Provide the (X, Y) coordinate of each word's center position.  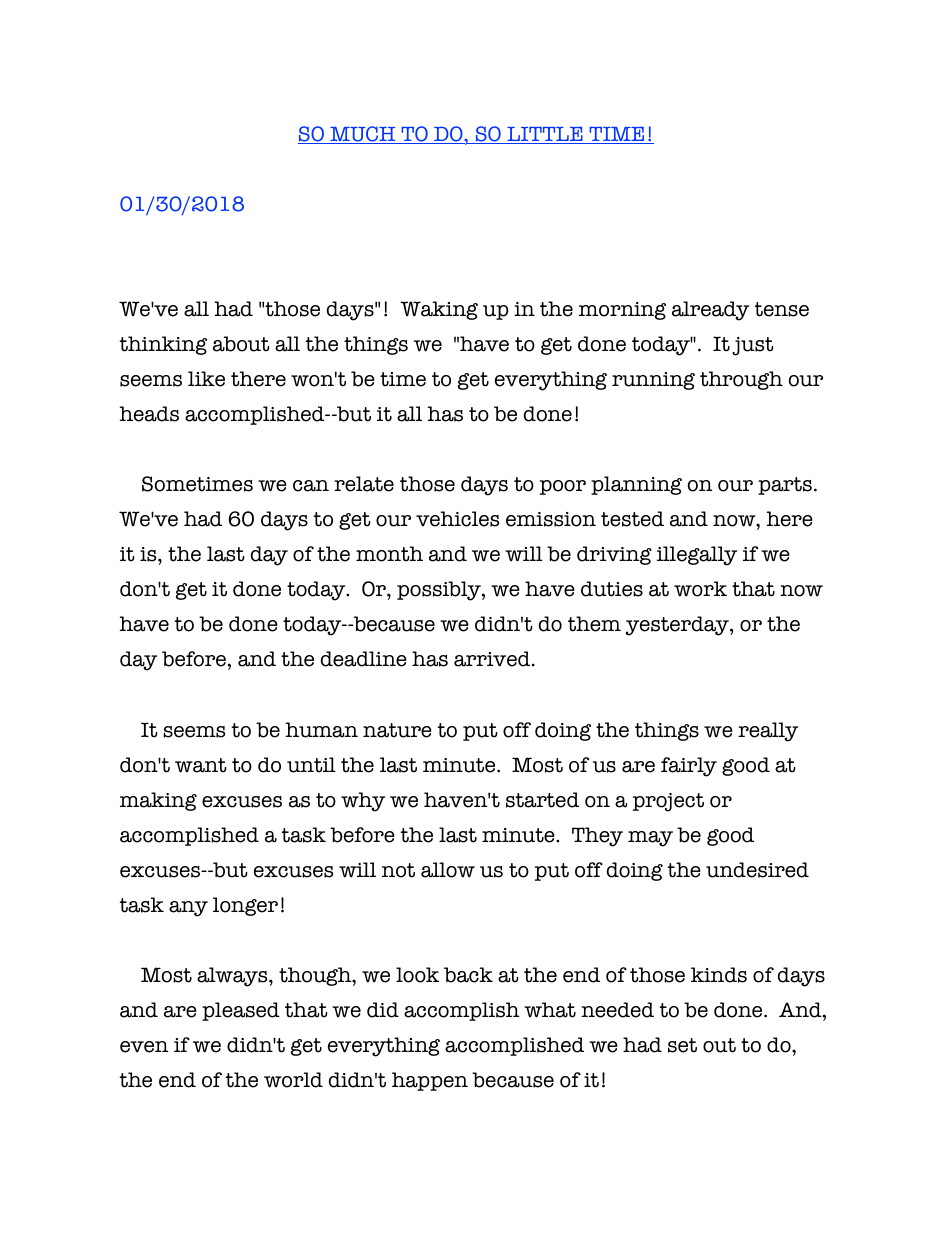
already (710, 311)
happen (430, 1081)
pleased (241, 1011)
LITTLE (545, 135)
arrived (493, 659)
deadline (364, 659)
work (700, 589)
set (682, 1045)
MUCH (363, 135)
